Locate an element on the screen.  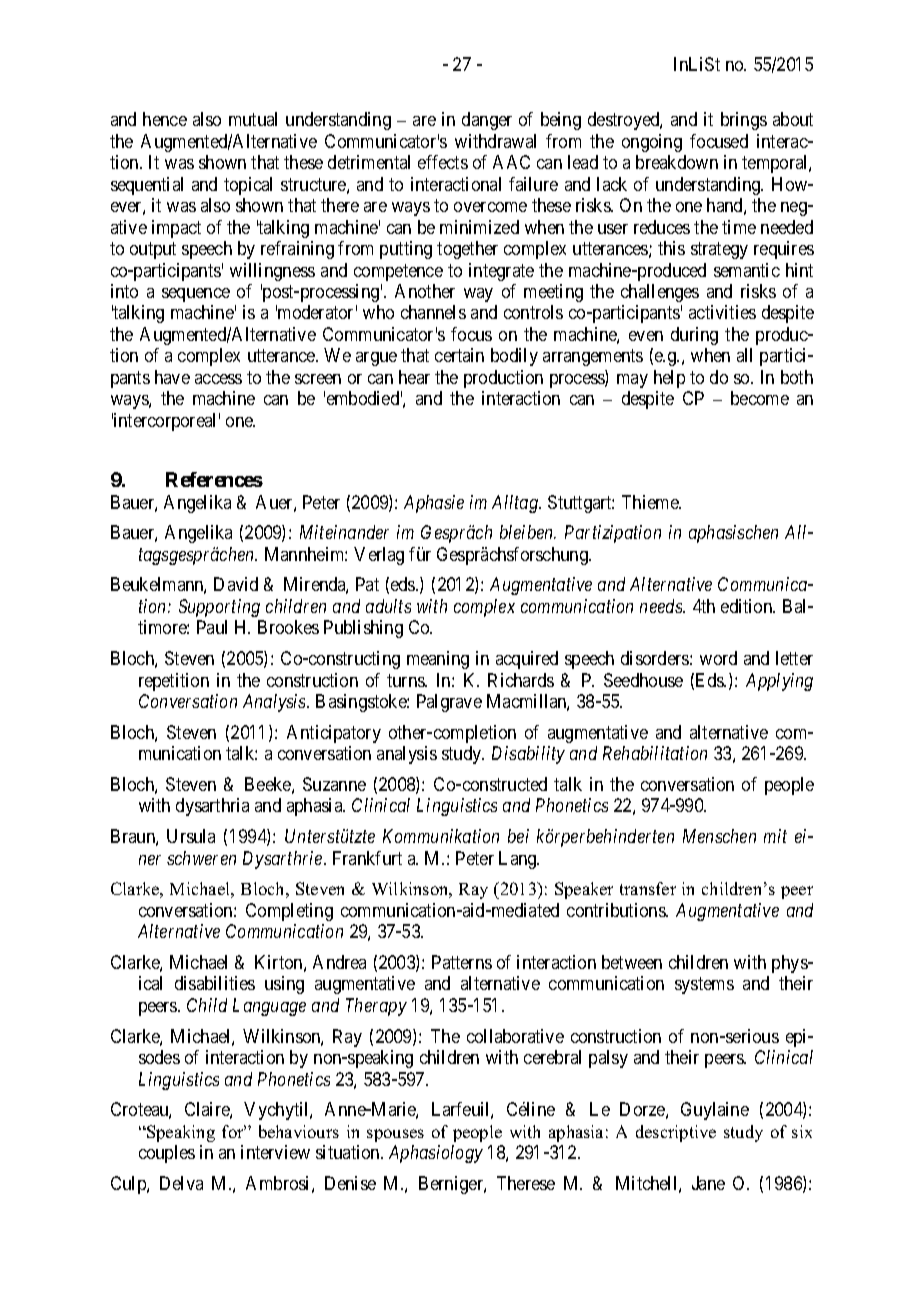
couples is located at coordinates (167, 1154).
